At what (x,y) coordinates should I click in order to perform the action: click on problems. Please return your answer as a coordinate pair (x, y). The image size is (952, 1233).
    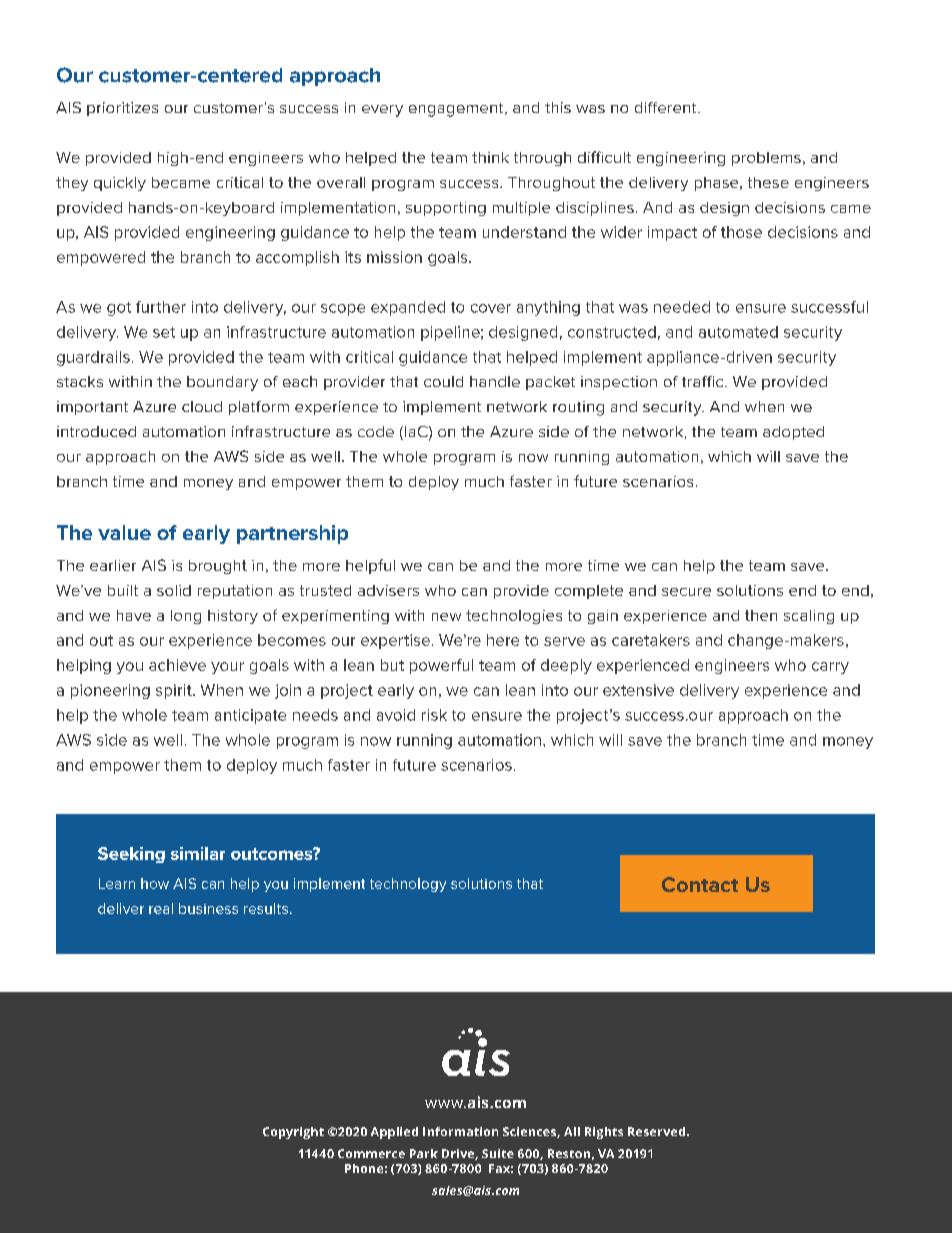
    Looking at the image, I should click on (766, 159).
